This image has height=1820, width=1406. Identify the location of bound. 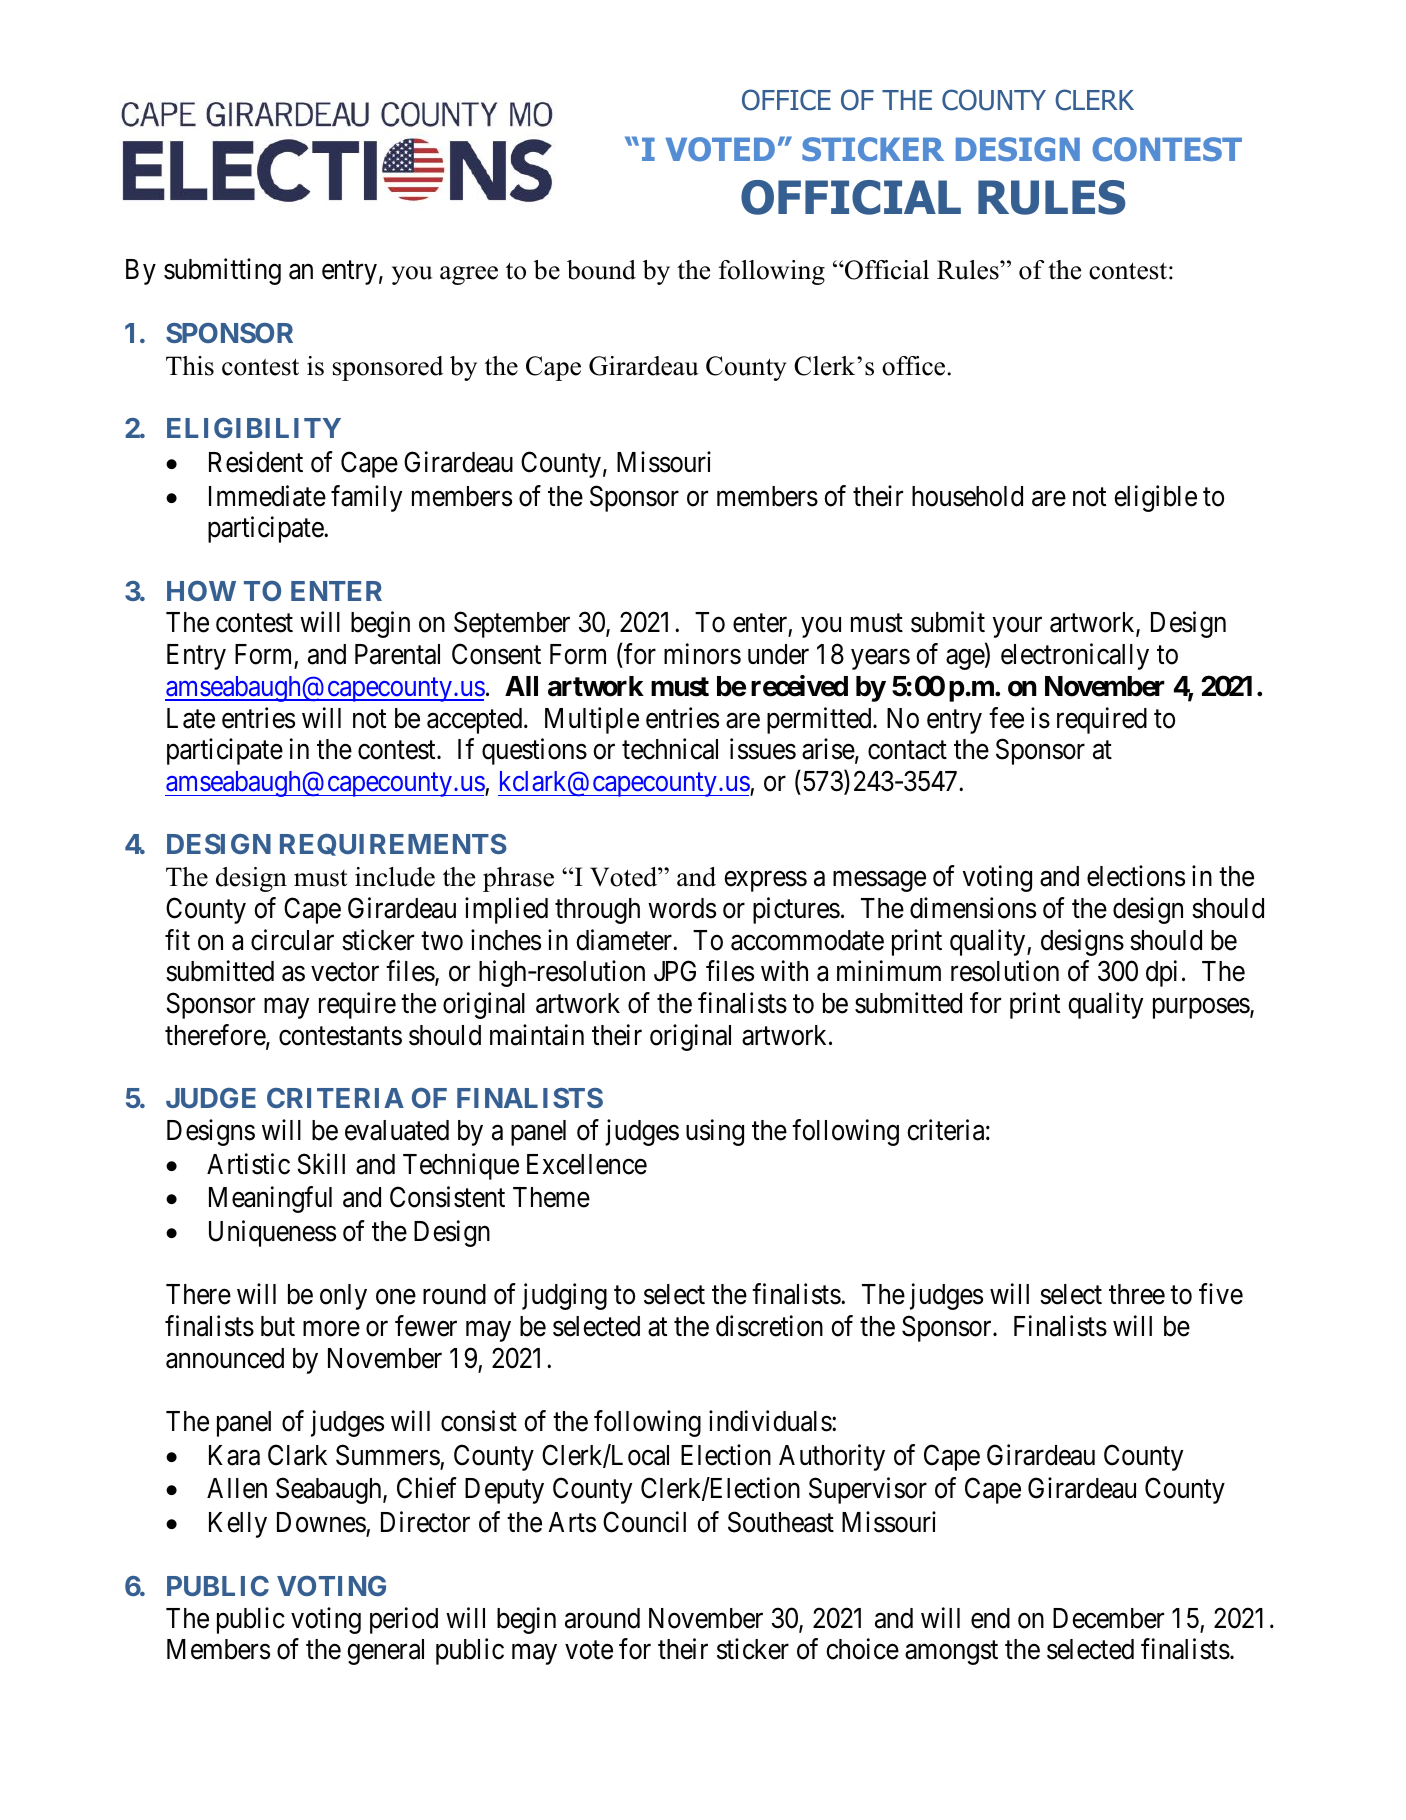
(601, 270).
